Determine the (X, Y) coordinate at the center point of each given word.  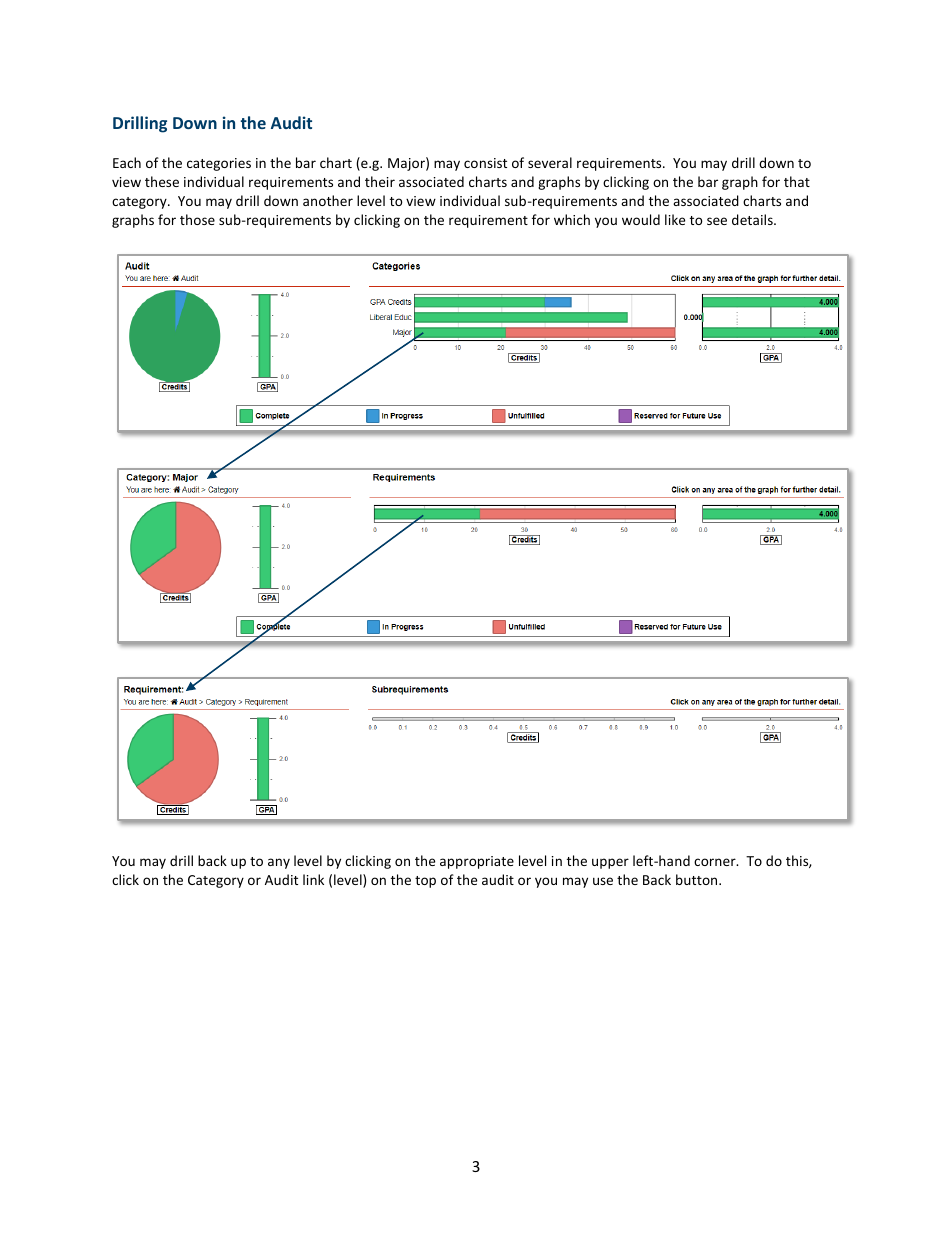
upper (610, 863)
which (572, 219)
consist (485, 163)
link (313, 879)
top (425, 882)
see (717, 221)
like (675, 219)
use (603, 881)
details (753, 219)
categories (219, 164)
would (641, 219)
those (197, 219)
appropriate (477, 862)
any (279, 863)
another (328, 200)
